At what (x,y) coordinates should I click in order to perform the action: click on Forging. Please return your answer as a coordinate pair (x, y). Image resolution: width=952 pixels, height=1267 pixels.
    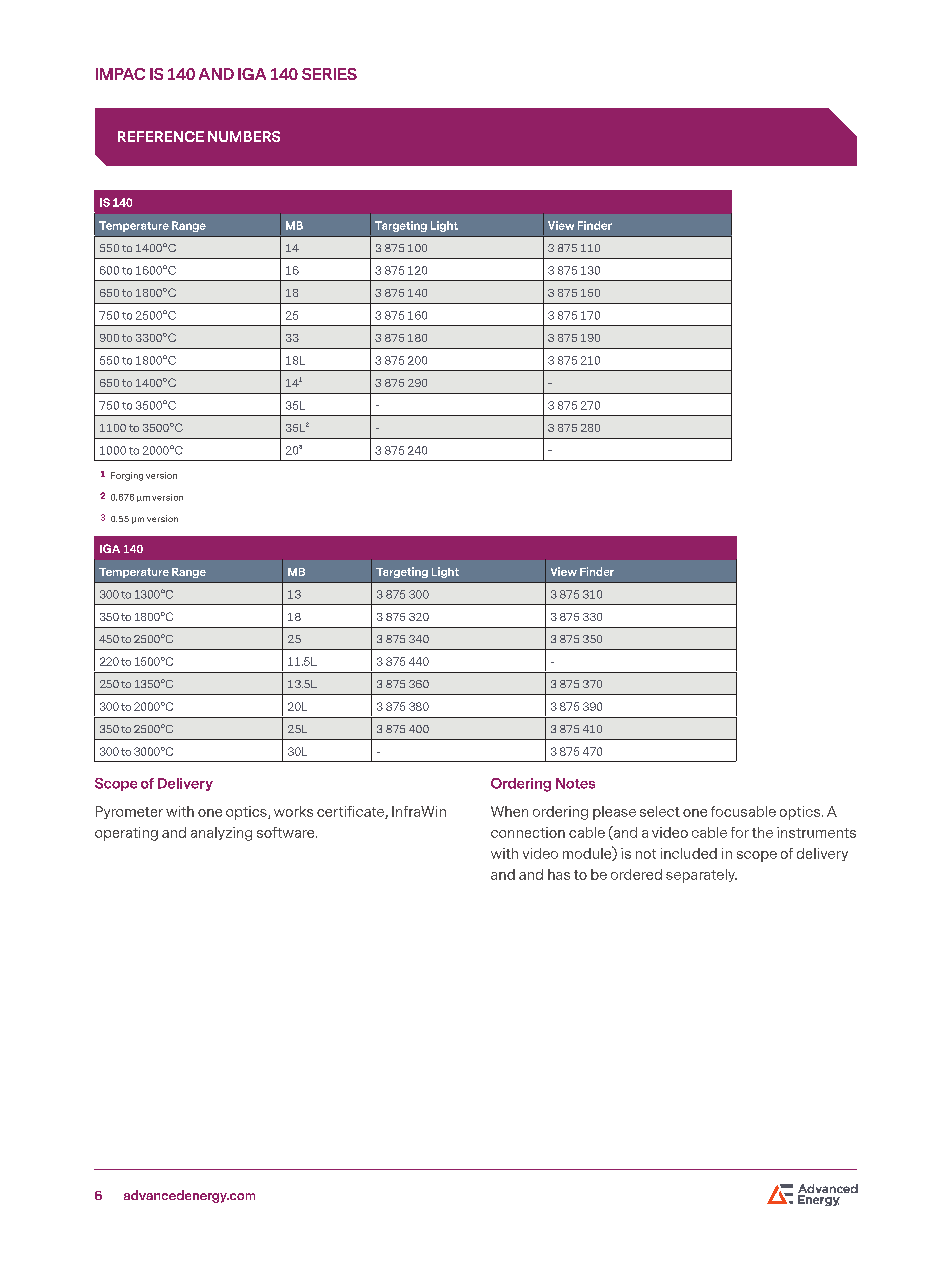
    Looking at the image, I should click on (127, 476).
